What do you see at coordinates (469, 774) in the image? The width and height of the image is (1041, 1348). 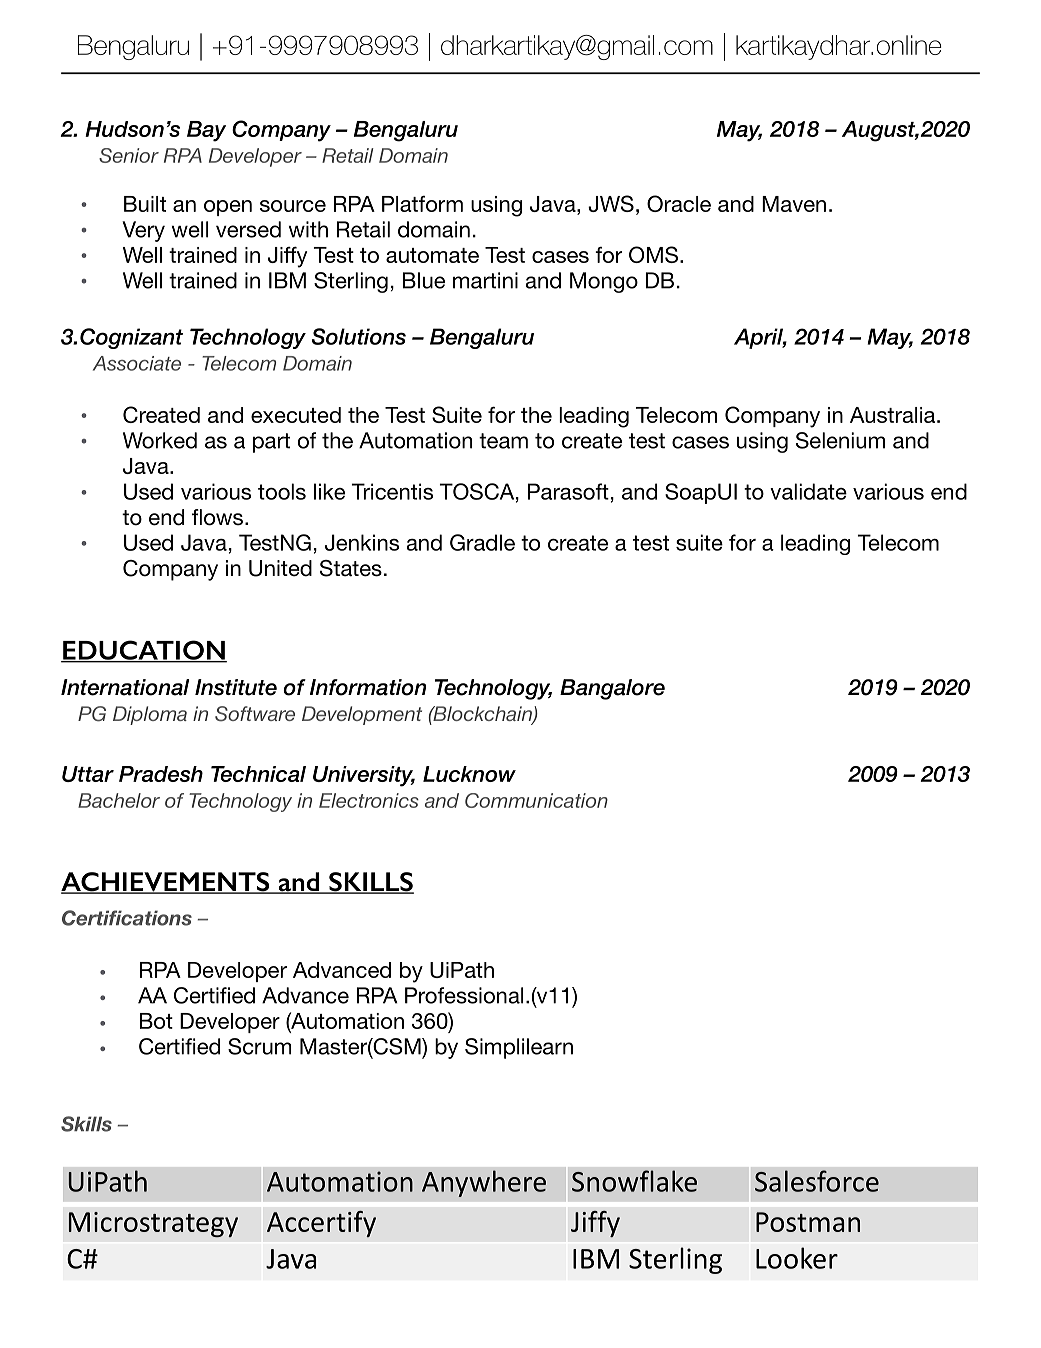 I see `Lucknow` at bounding box center [469, 774].
